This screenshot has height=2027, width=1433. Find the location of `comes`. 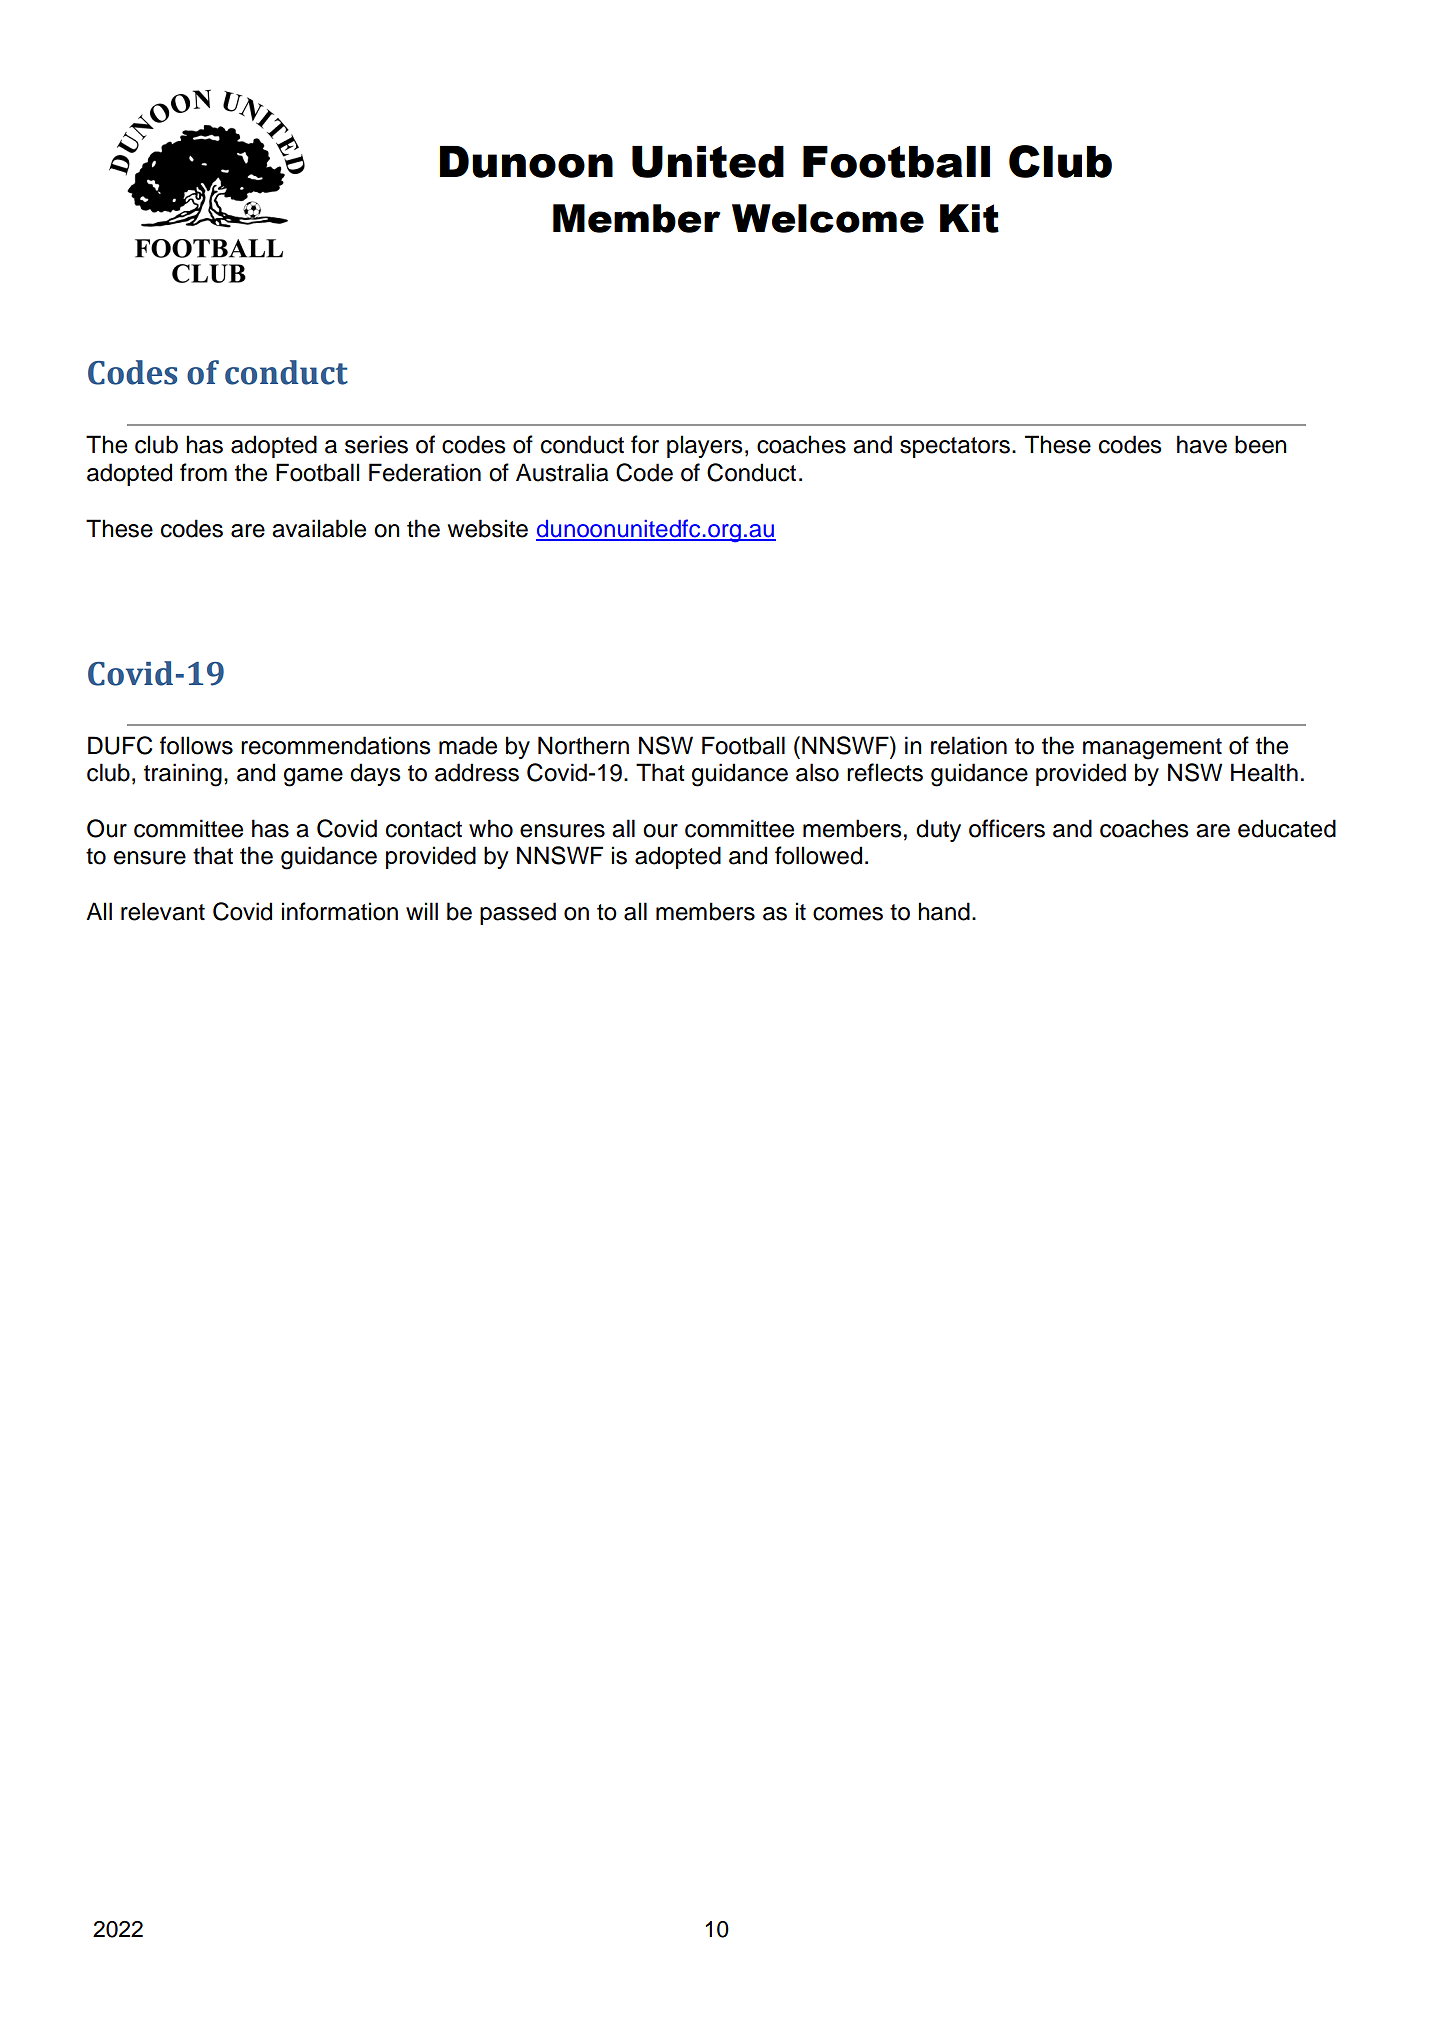

comes is located at coordinates (848, 914).
